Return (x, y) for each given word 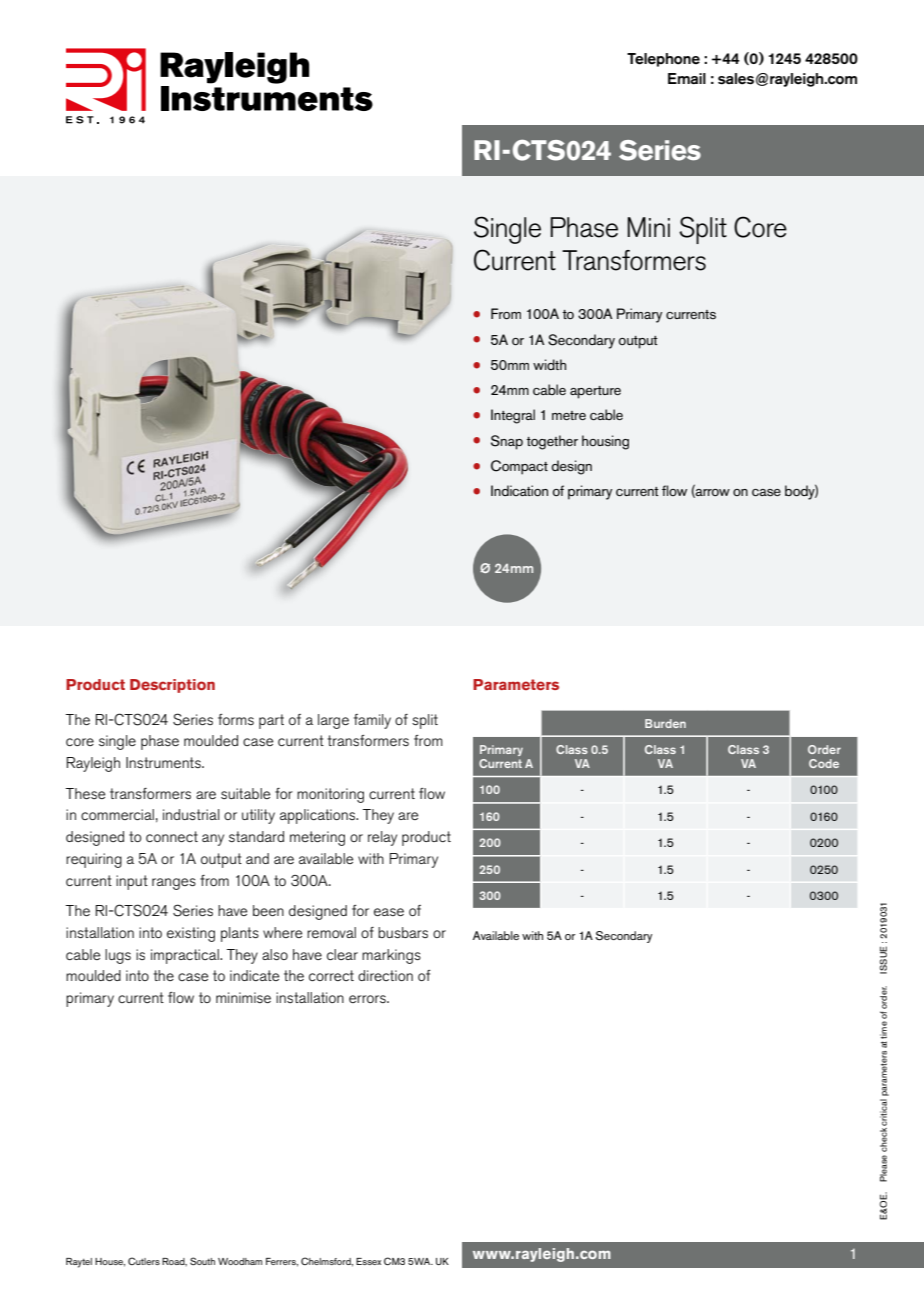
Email (687, 78)
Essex (368, 1261)
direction (385, 975)
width (549, 364)
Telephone (663, 60)
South (202, 1261)
